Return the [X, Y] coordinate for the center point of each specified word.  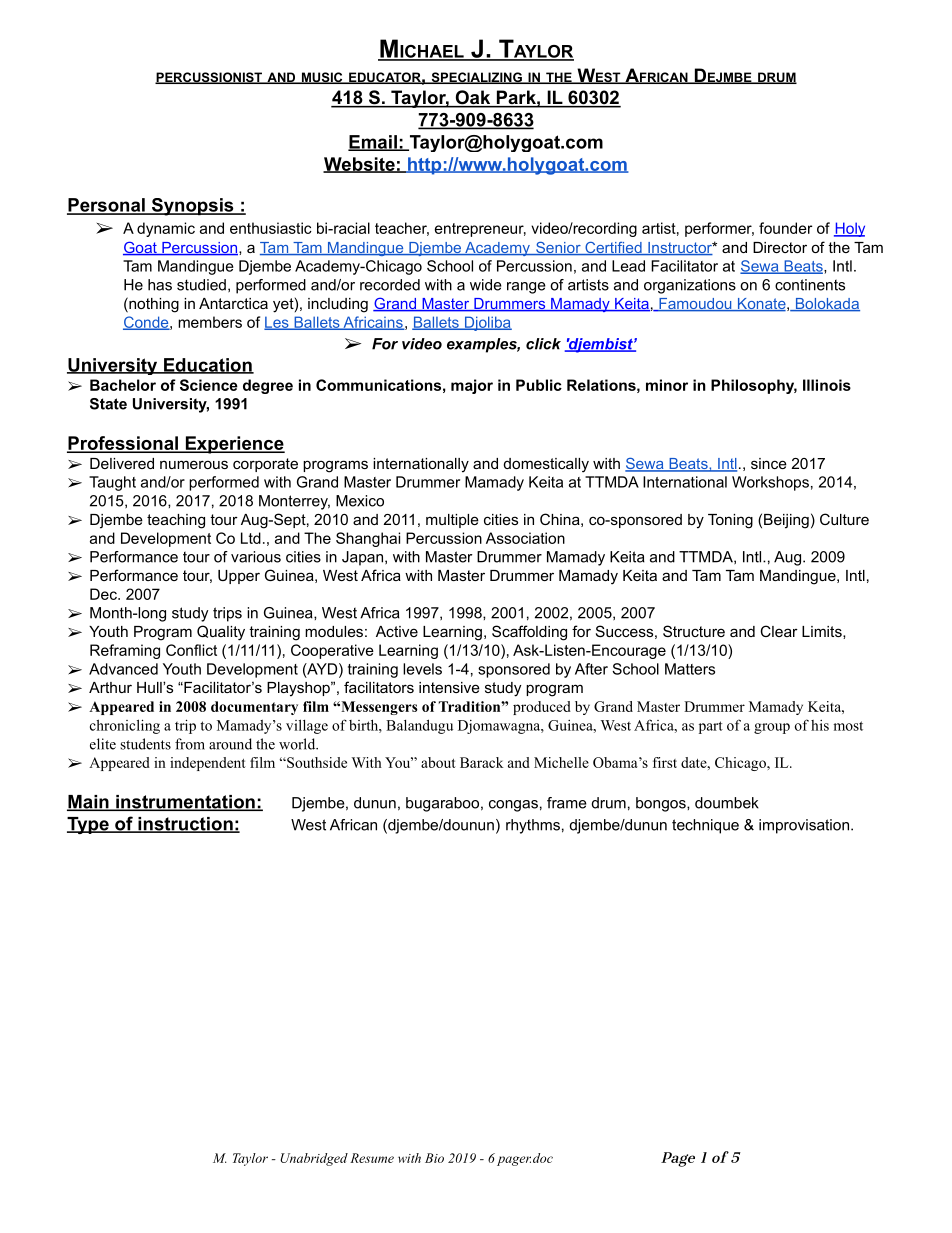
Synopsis [192, 207]
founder [785, 228]
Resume [372, 1158]
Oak [473, 98]
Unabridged [314, 1159]
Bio [434, 1158]
